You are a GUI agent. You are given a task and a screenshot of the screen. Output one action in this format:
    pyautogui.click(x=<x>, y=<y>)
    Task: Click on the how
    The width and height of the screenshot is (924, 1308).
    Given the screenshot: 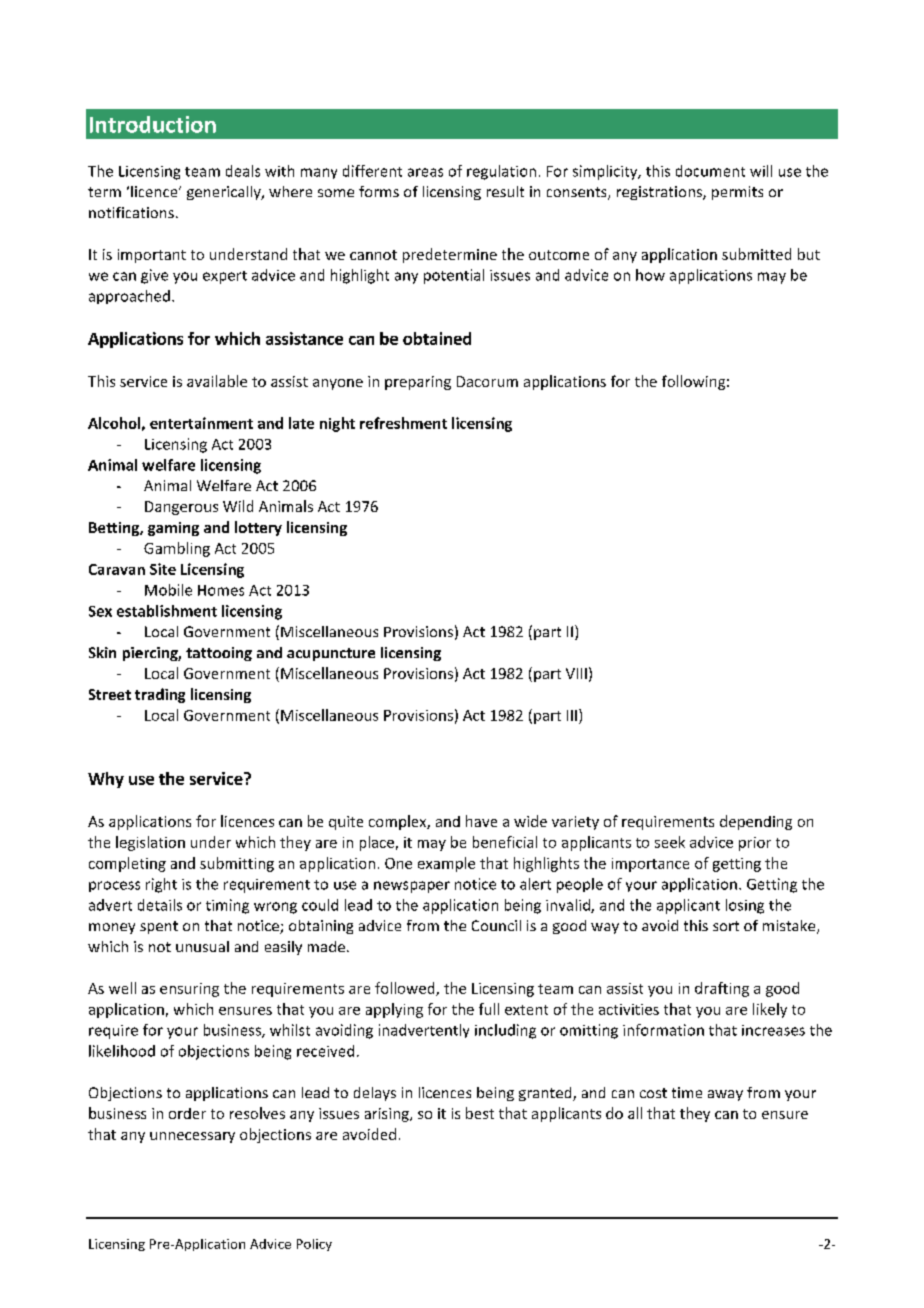 What is the action you would take?
    pyautogui.click(x=650, y=275)
